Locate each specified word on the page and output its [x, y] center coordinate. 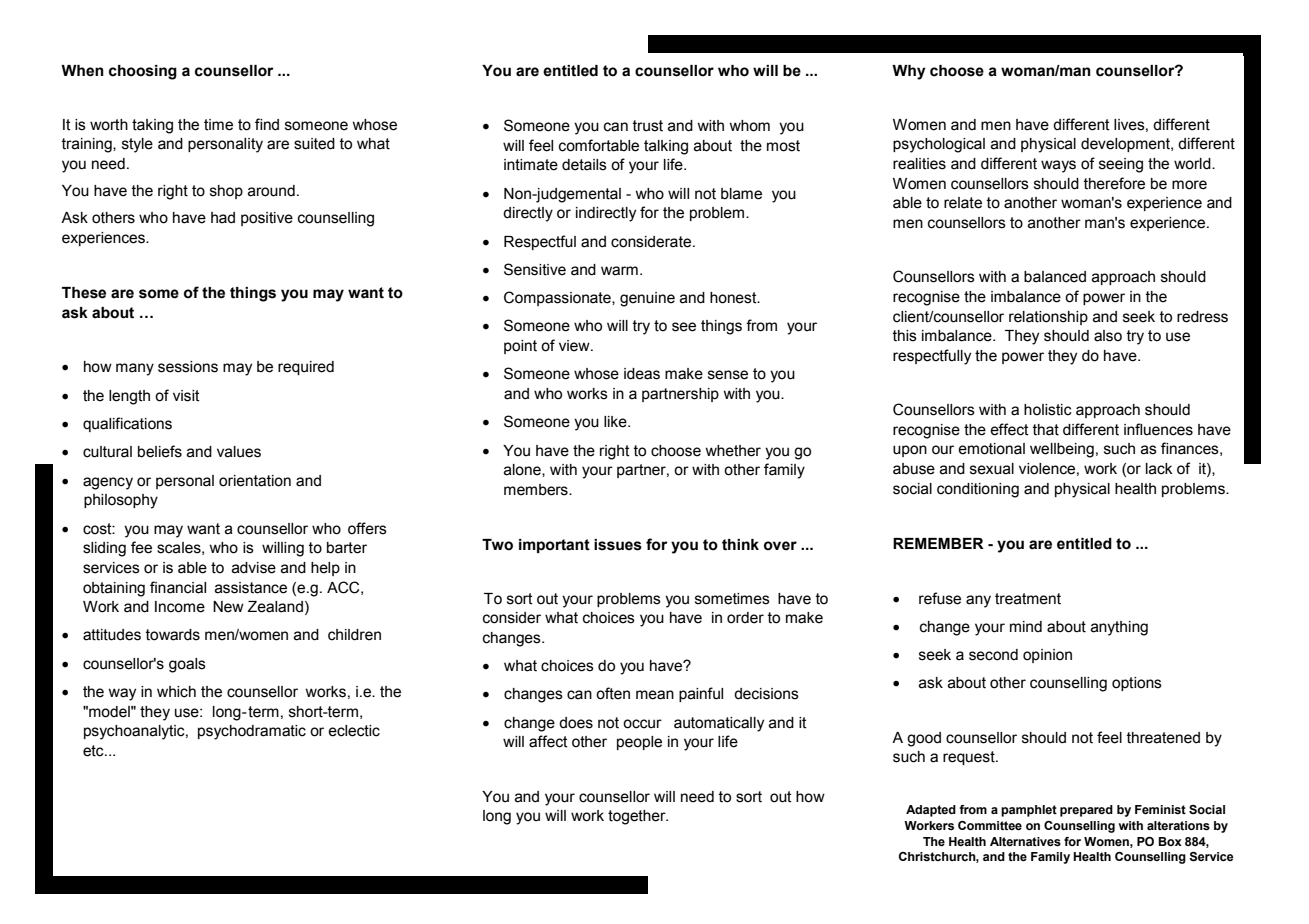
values [239, 452]
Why [909, 72]
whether [733, 451]
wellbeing [1062, 450]
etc [94, 751]
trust [648, 126]
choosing [143, 72]
